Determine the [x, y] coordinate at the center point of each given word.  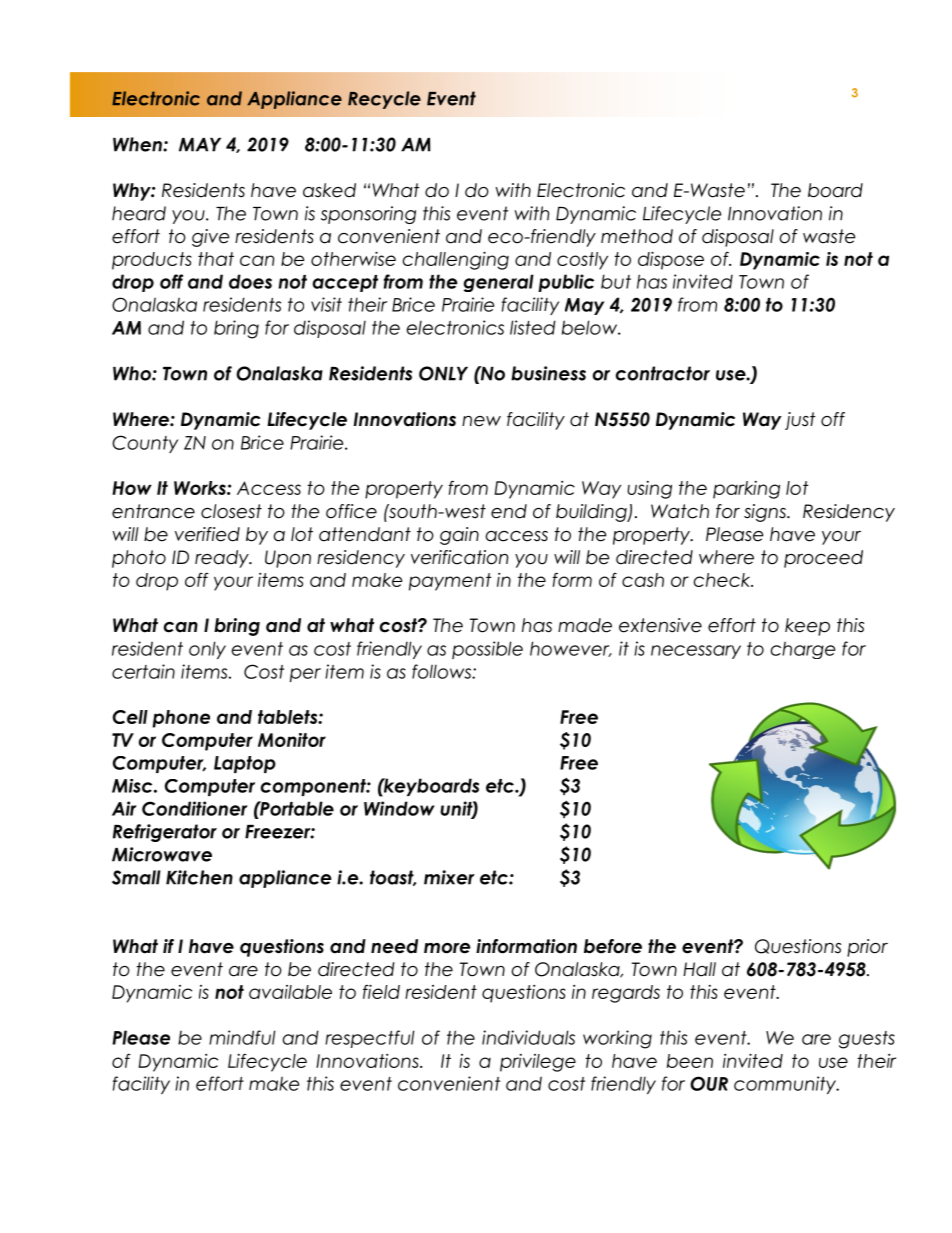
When [138, 144]
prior [867, 948]
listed [533, 327]
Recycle [384, 100]
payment [450, 582]
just [800, 421]
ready [223, 559]
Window [399, 808]
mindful [242, 1037]
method [637, 236]
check [723, 580]
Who [133, 373]
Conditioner [194, 808]
